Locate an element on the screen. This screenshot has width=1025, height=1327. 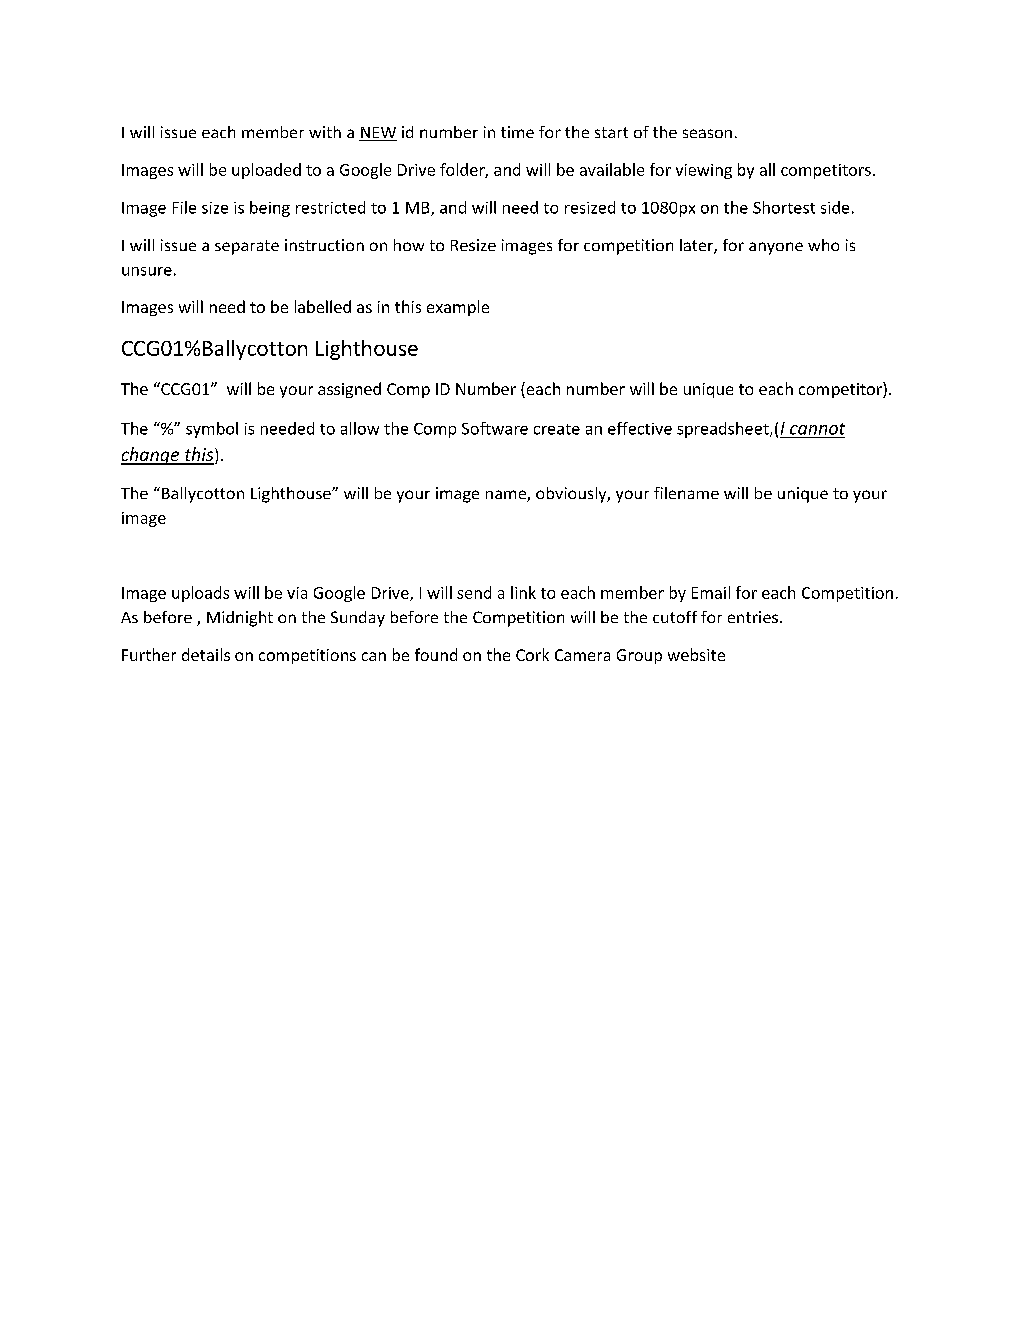
uploaded is located at coordinates (266, 171).
